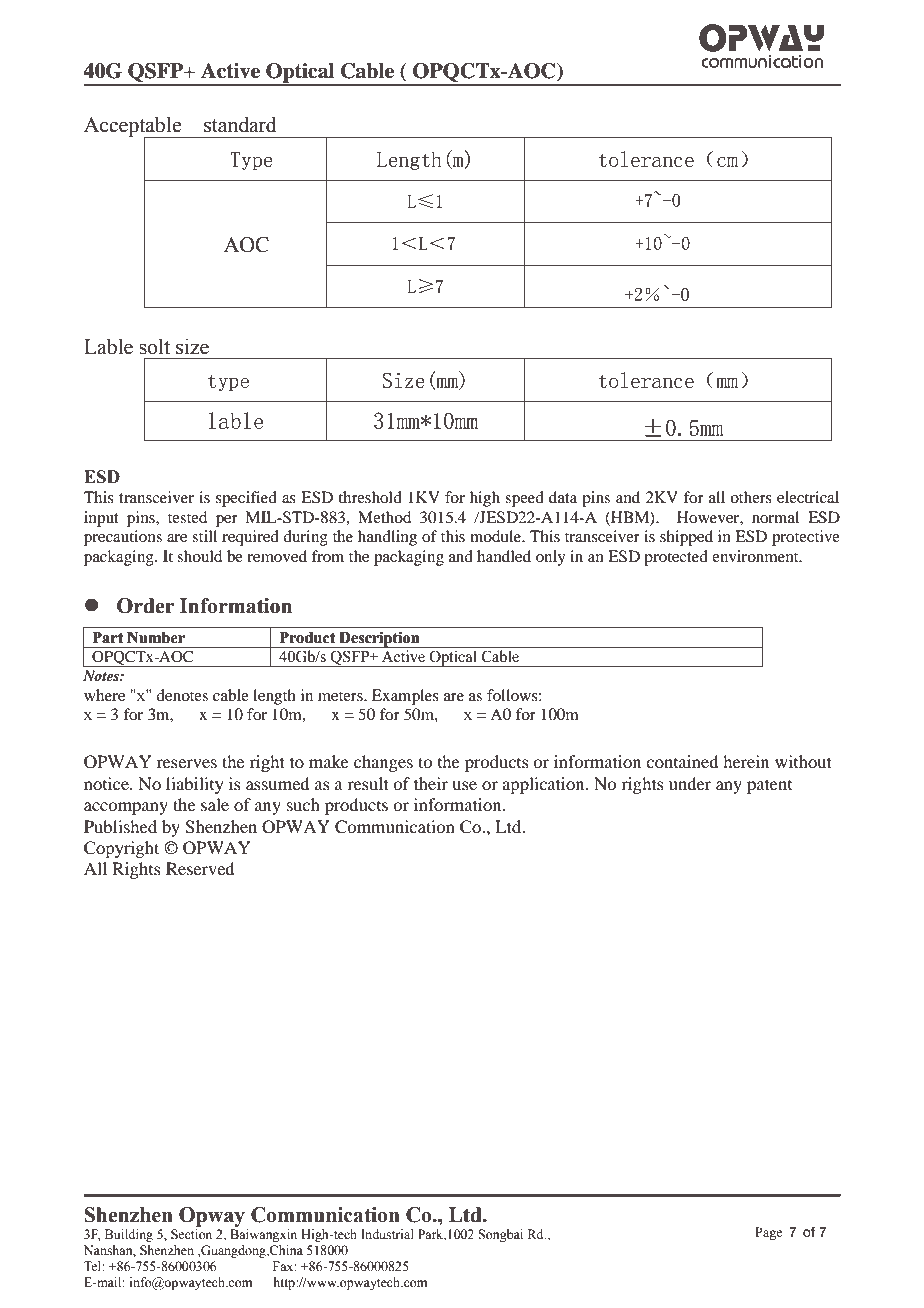 Image resolution: width=924 pixels, height=1308 pixels. Describe the element at coordinates (808, 497) in the document. I see `electrical` at that location.
